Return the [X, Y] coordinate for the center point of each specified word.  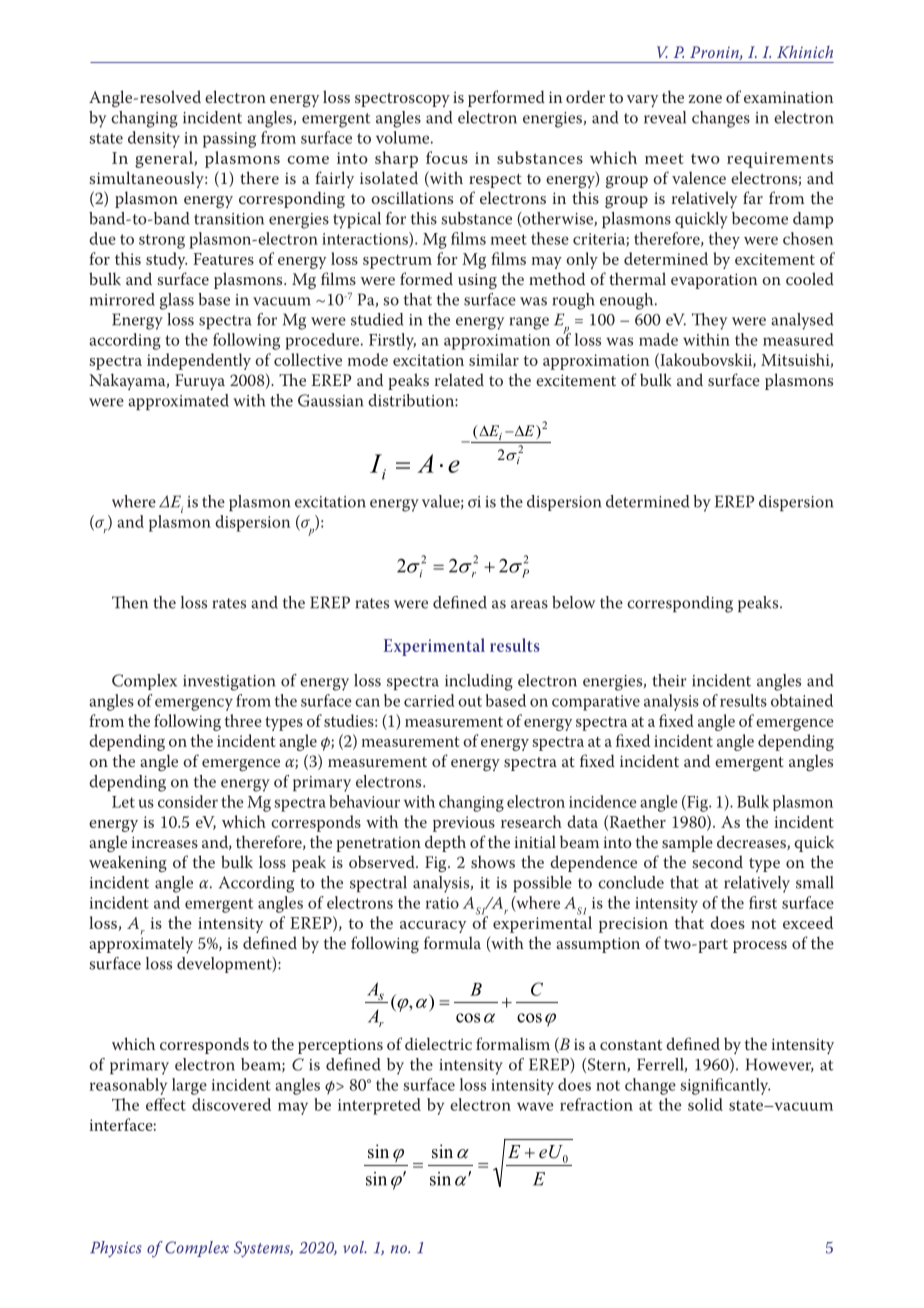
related [459, 379]
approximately [141, 943]
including [479, 682]
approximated [178, 402]
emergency [194, 704]
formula [452, 942]
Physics [116, 1249]
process [760, 947]
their [669, 680]
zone [705, 99]
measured [798, 339]
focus [447, 157]
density [154, 139]
